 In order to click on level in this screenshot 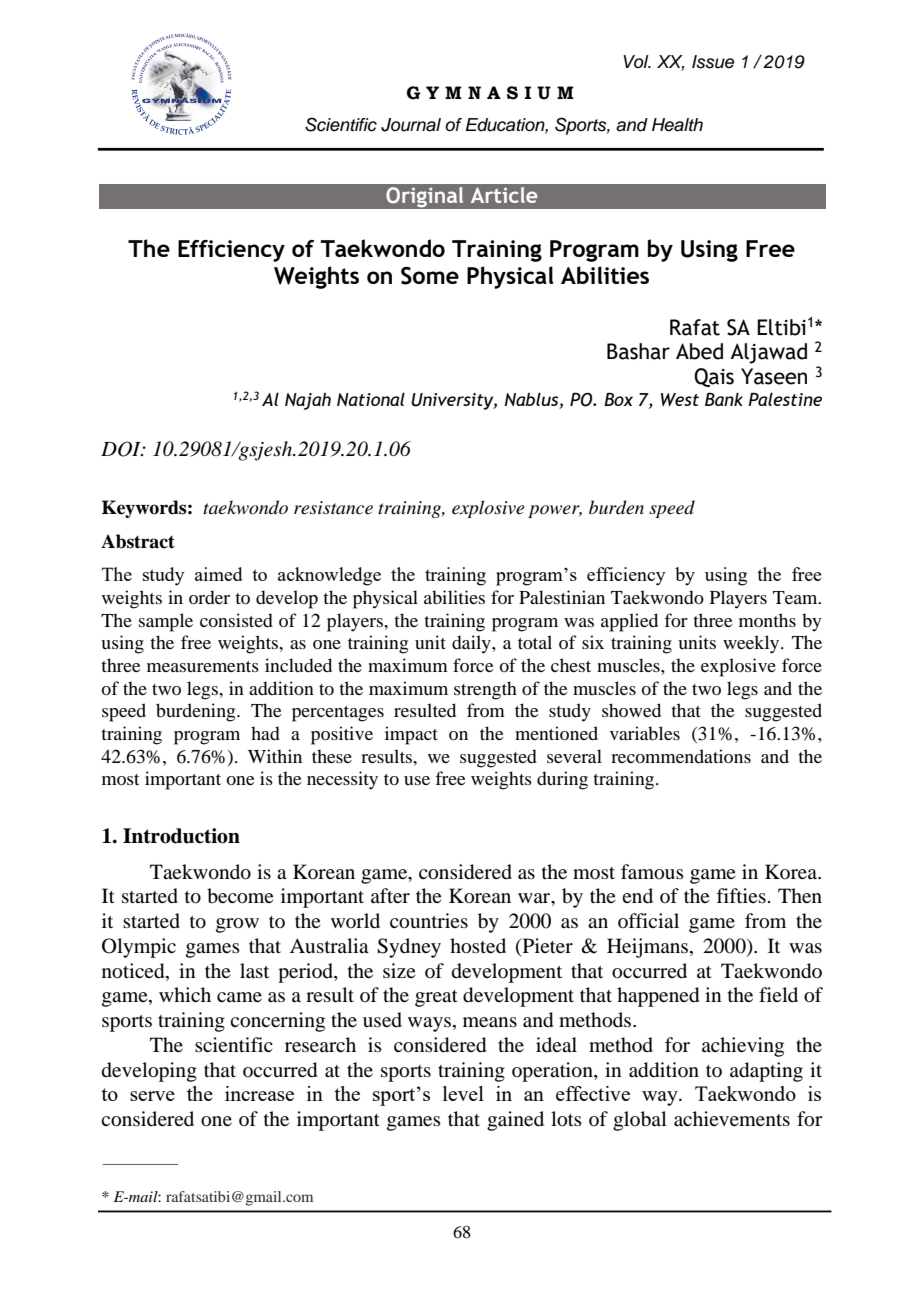, I will do `click(463, 1093)`.
